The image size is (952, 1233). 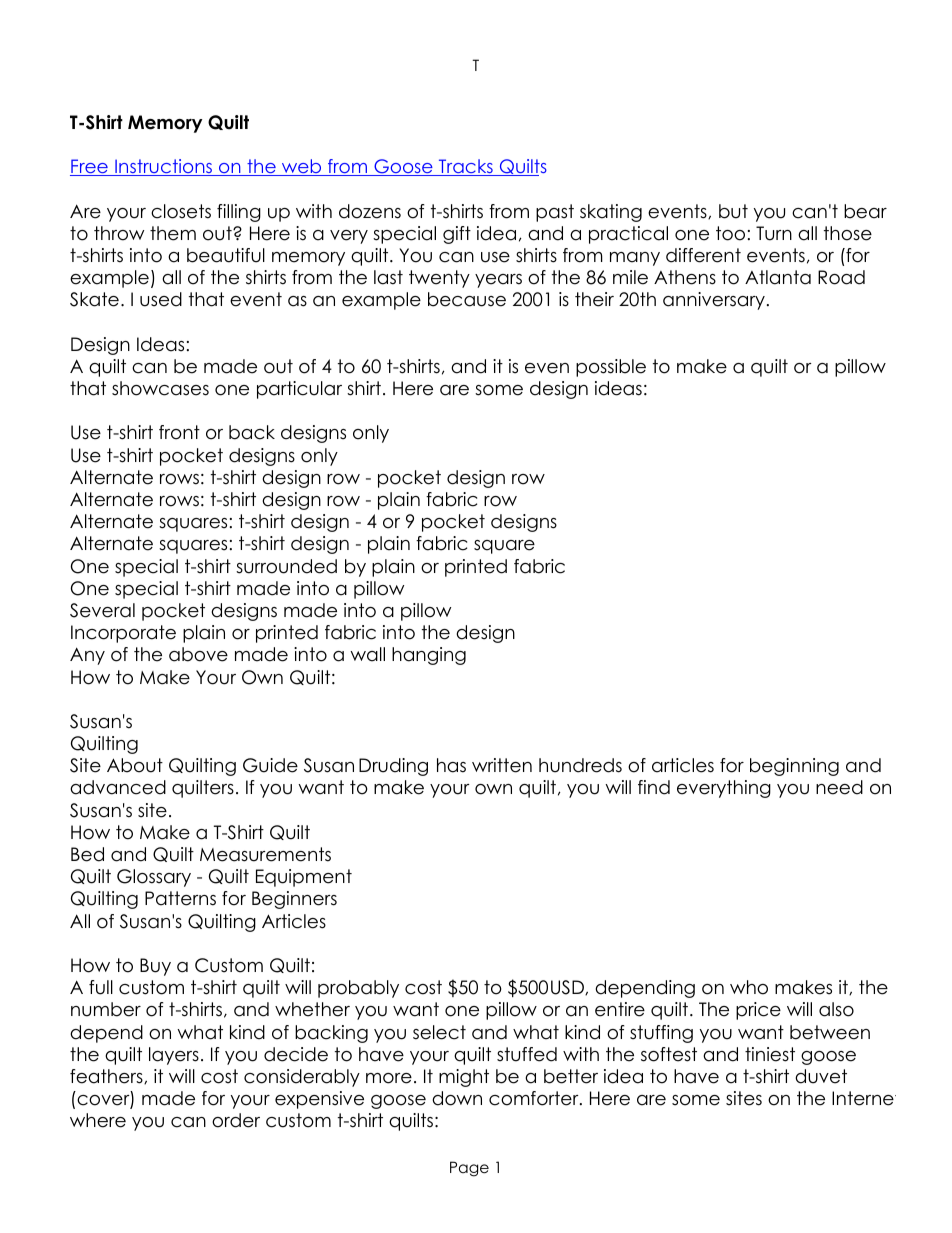 I want to click on Page, so click(x=469, y=1169).
